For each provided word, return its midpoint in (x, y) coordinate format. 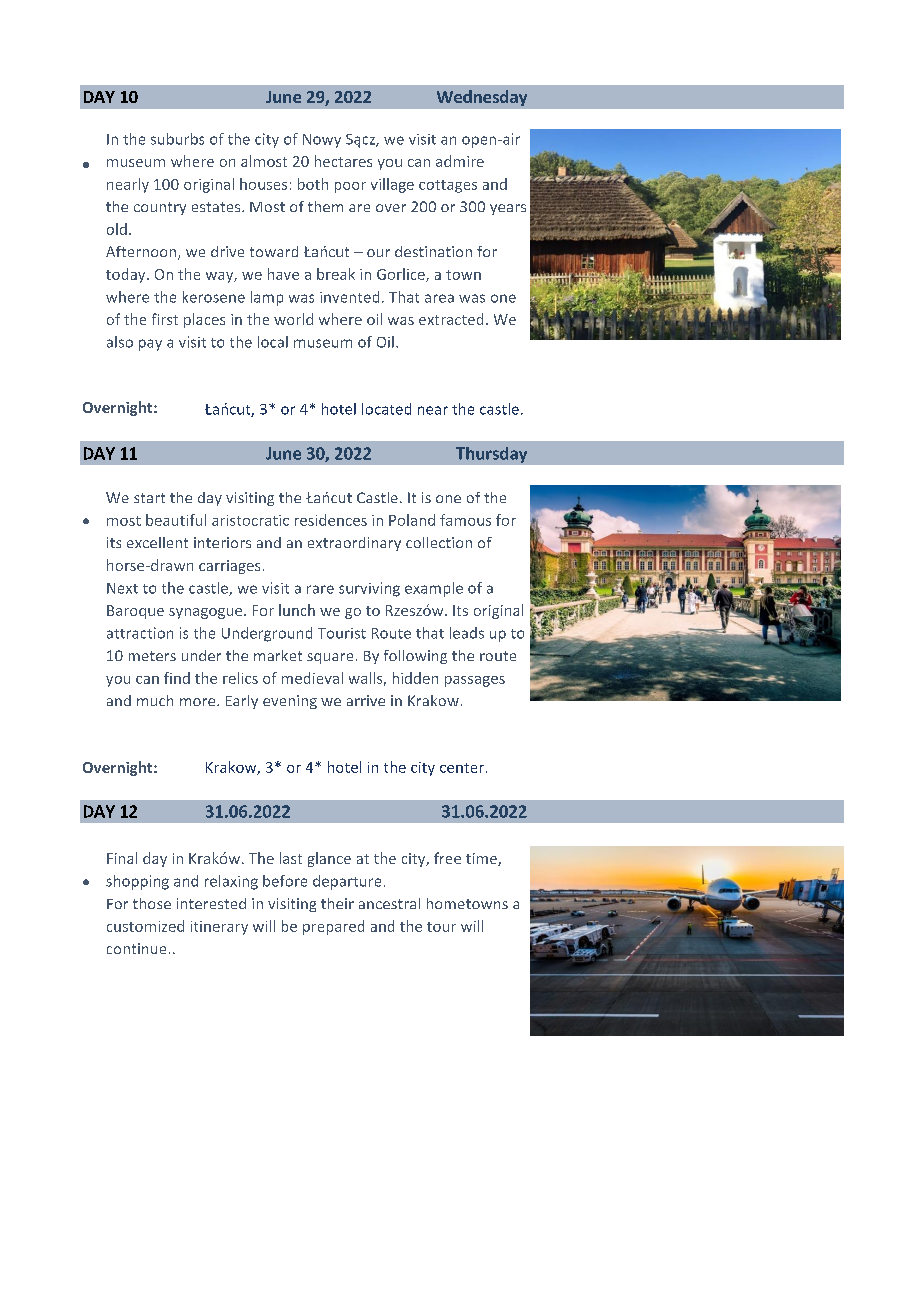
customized (145, 926)
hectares (343, 161)
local (273, 342)
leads (467, 633)
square (330, 658)
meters (152, 656)
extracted (451, 319)
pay (150, 345)
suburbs (177, 139)
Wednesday (482, 98)
